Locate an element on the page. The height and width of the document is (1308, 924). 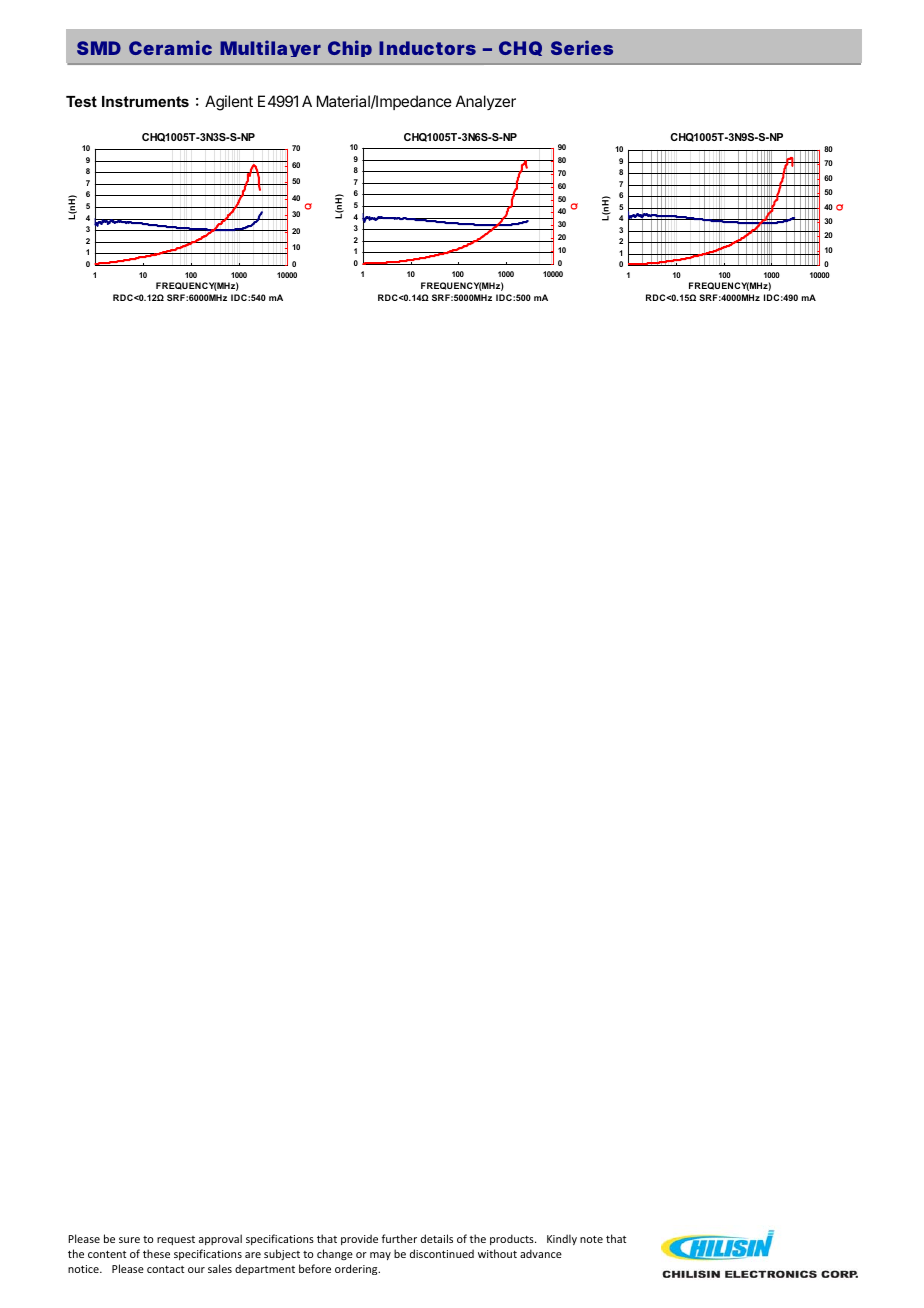
Series is located at coordinates (582, 47).
